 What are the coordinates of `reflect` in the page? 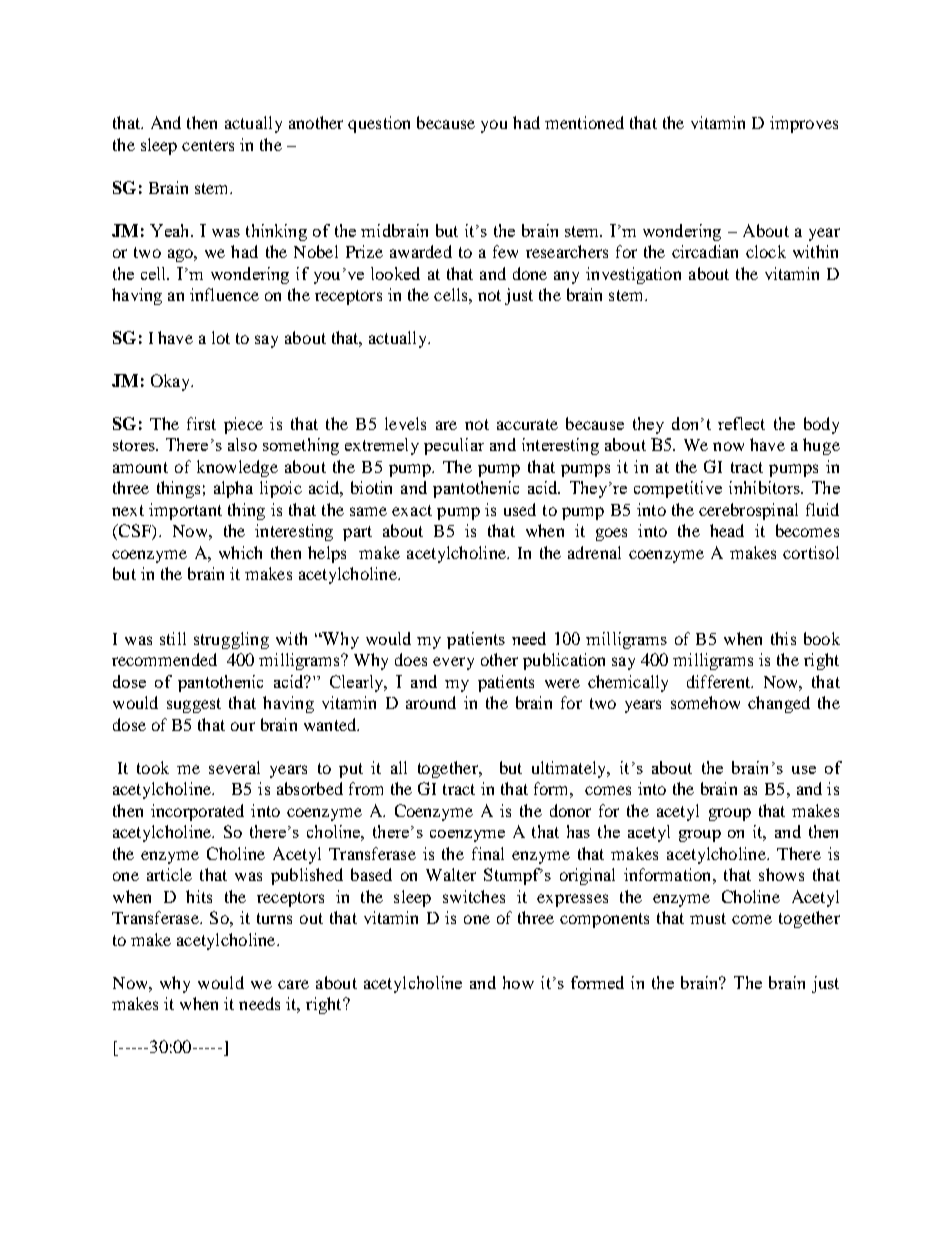 It's located at (741, 423).
